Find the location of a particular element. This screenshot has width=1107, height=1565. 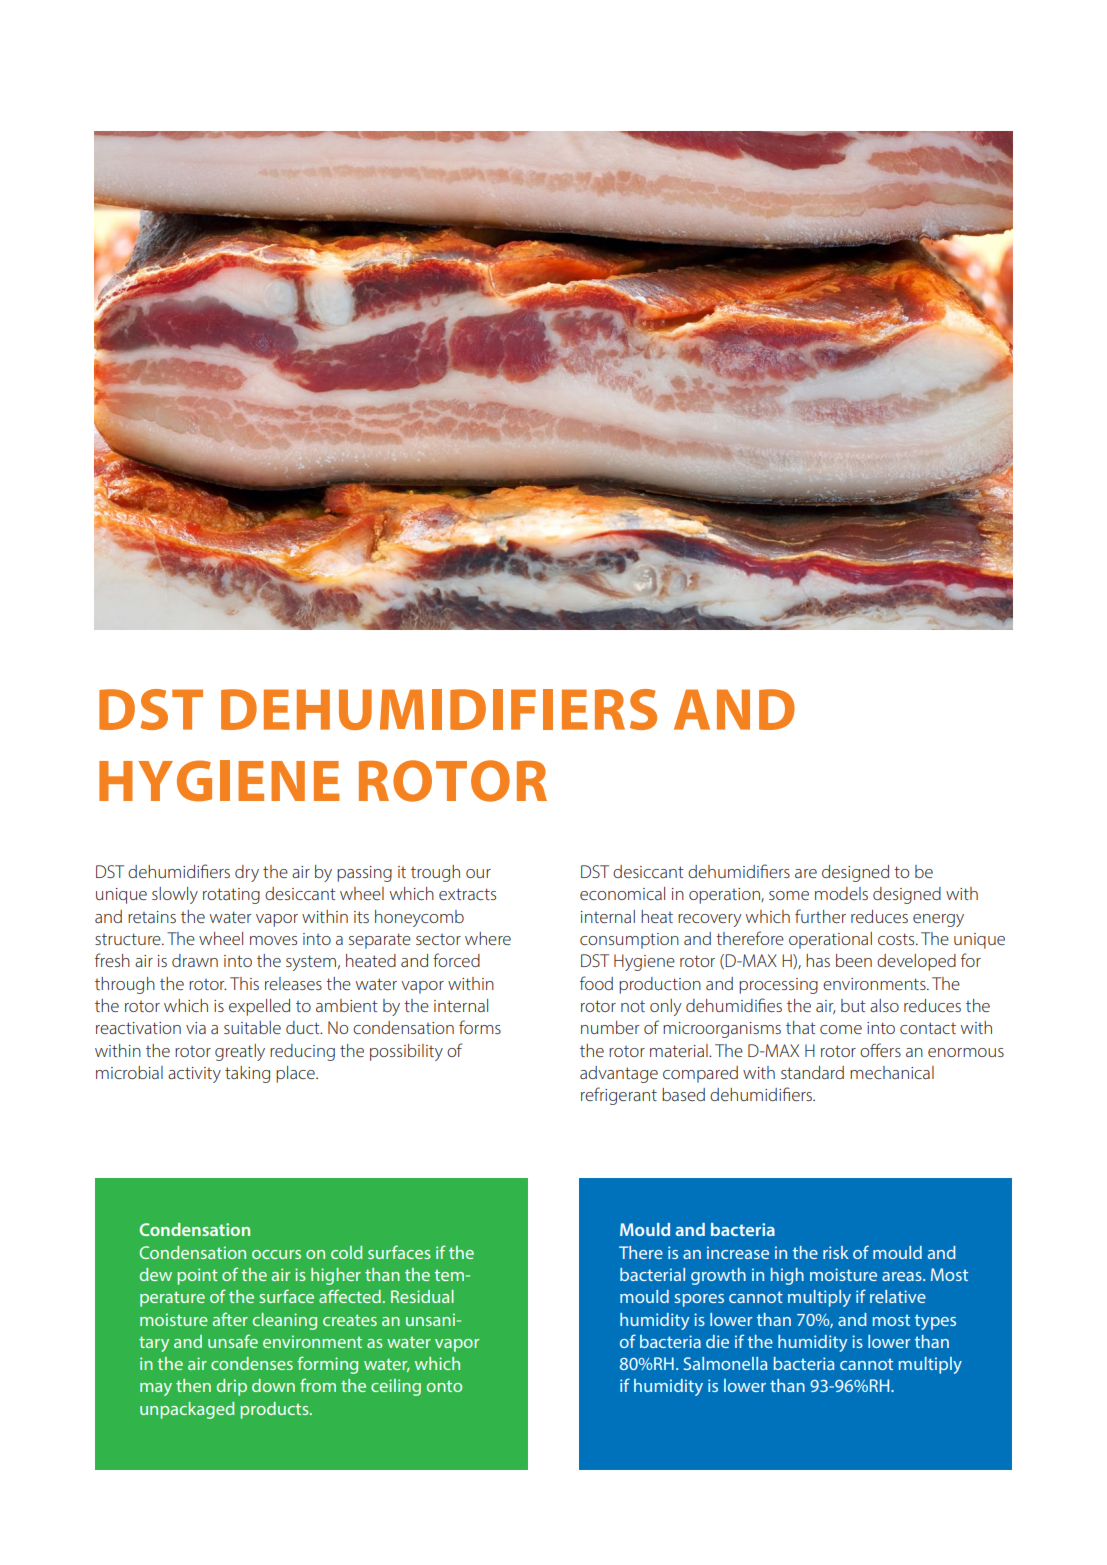

refrigerant is located at coordinates (619, 1096).
